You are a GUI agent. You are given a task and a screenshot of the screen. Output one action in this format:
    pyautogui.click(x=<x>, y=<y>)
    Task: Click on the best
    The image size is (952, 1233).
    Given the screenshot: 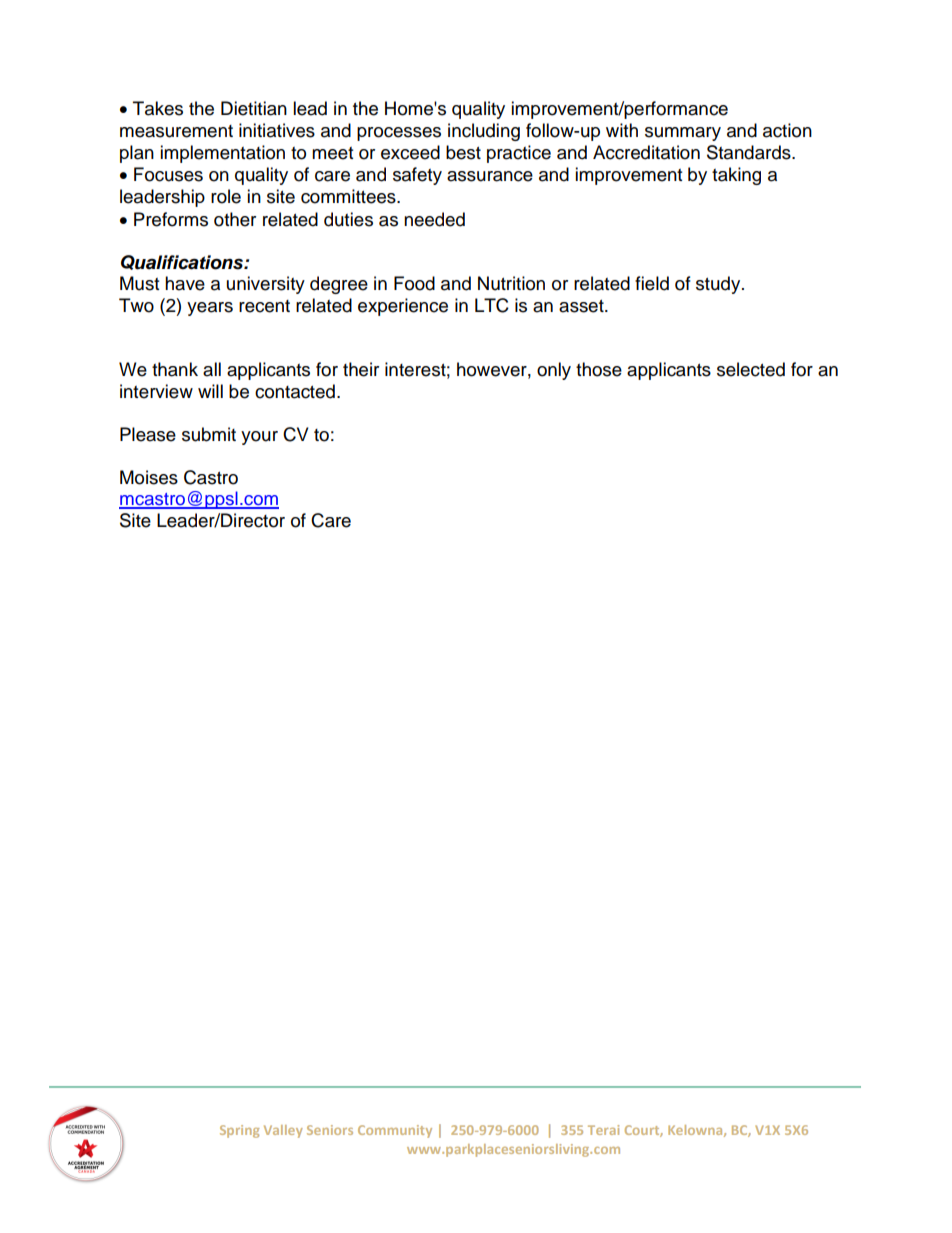 What is the action you would take?
    pyautogui.click(x=463, y=152)
